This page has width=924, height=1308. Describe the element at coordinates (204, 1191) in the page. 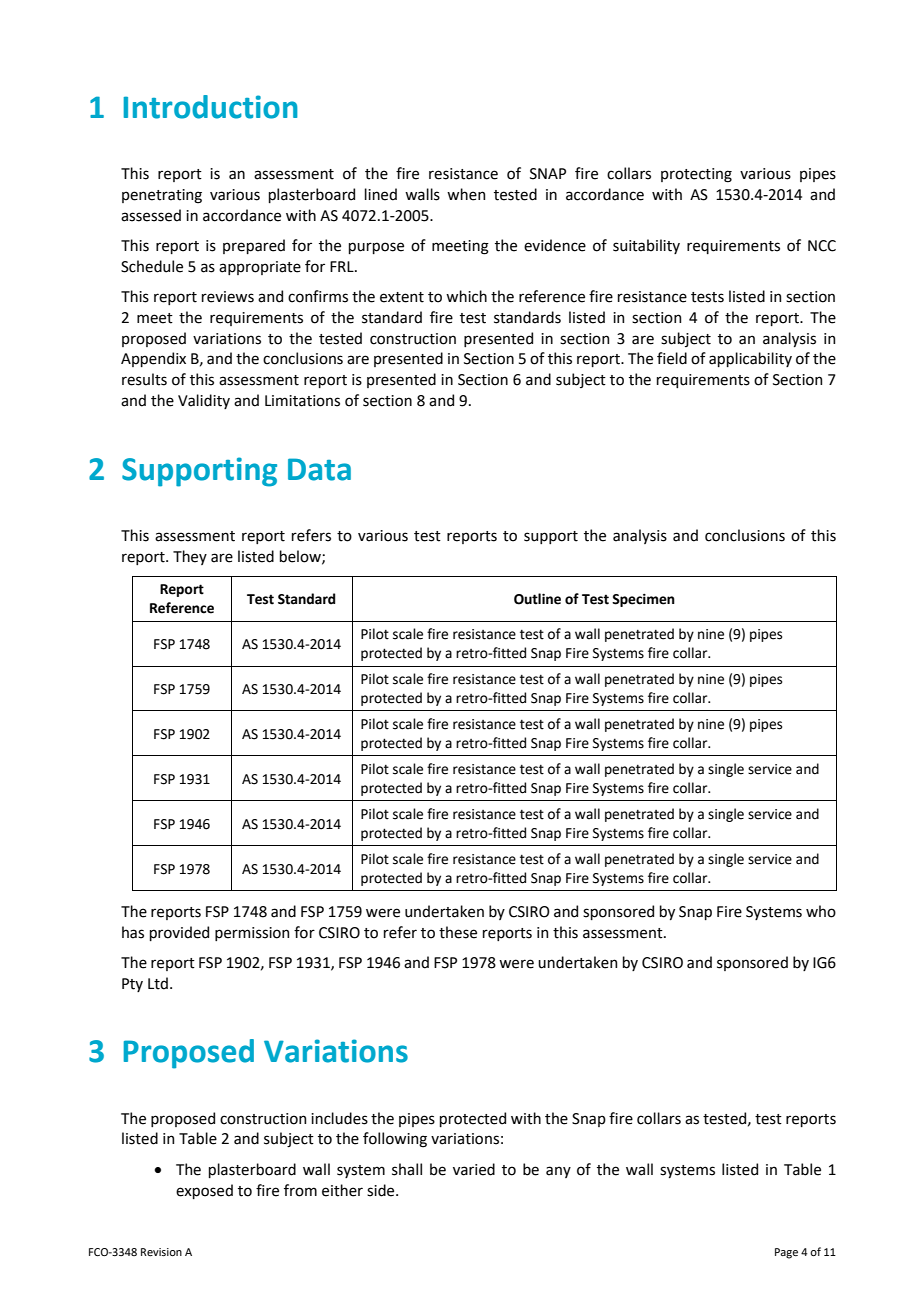

I see `exposed` at that location.
